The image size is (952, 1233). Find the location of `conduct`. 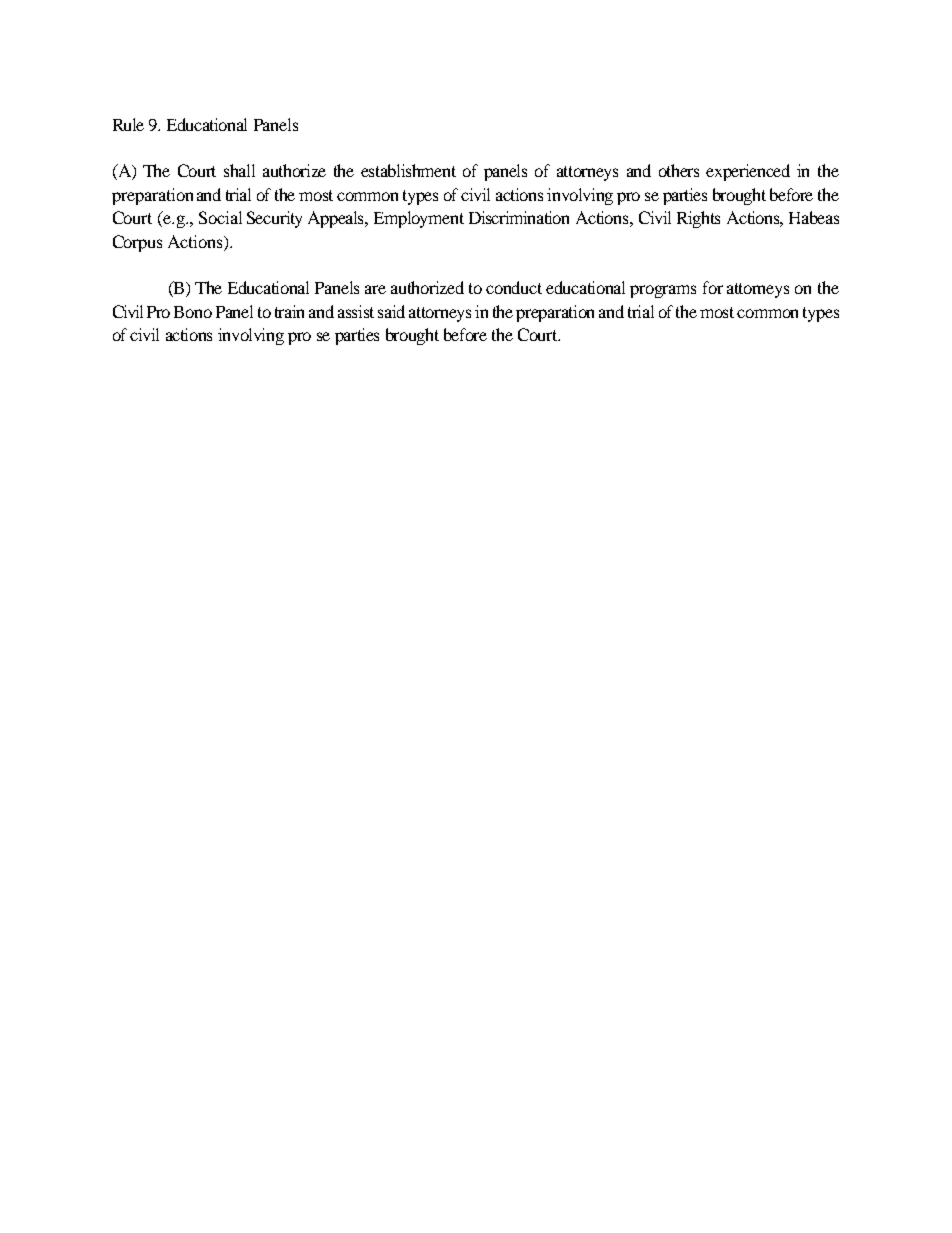

conduct is located at coordinates (514, 287).
